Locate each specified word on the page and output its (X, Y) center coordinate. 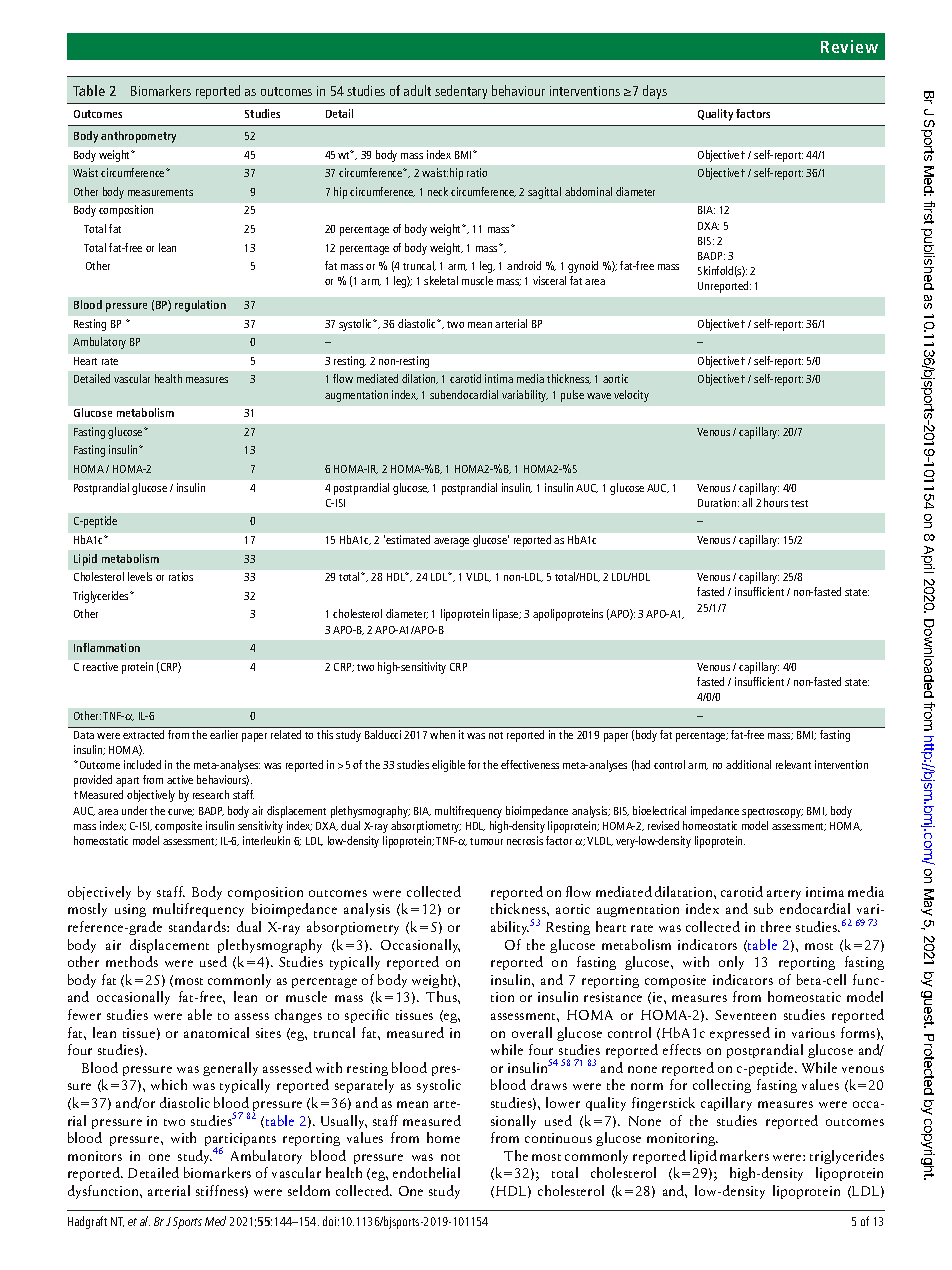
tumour (486, 841)
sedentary (461, 92)
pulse (572, 396)
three (776, 926)
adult (417, 90)
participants (240, 1141)
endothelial (426, 1172)
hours (776, 502)
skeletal (441, 280)
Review (849, 46)
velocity (631, 396)
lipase (507, 615)
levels (140, 576)
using (130, 910)
